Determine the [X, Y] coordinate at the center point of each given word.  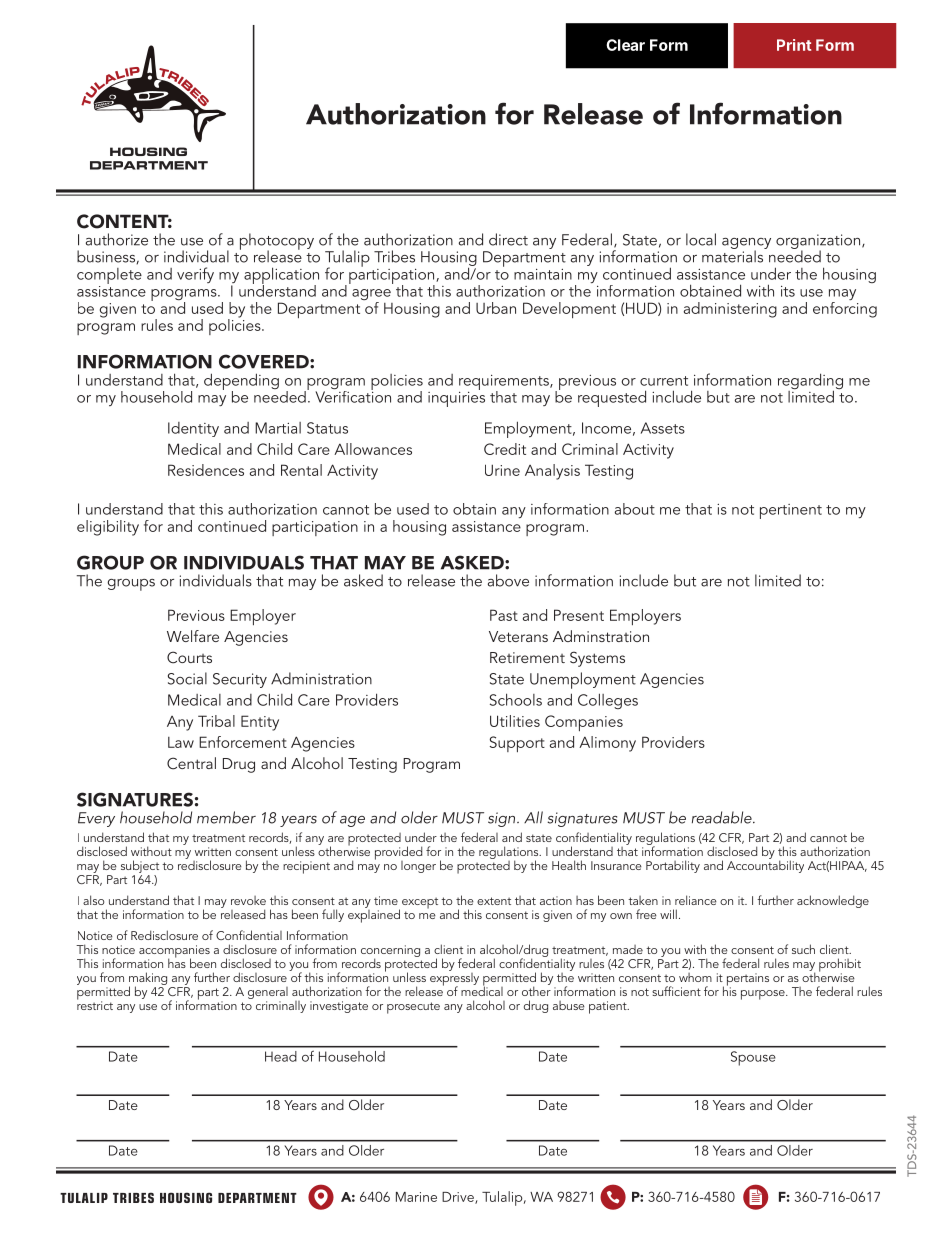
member [226, 817]
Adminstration [601, 636]
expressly [454, 979]
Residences [206, 470]
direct [508, 239]
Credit [505, 449]
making [148, 980]
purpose [764, 995]
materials [734, 255]
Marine [416, 1197]
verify [195, 275]
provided [398, 854]
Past [504, 615]
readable [723, 817]
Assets [663, 428]
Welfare [193, 636]
